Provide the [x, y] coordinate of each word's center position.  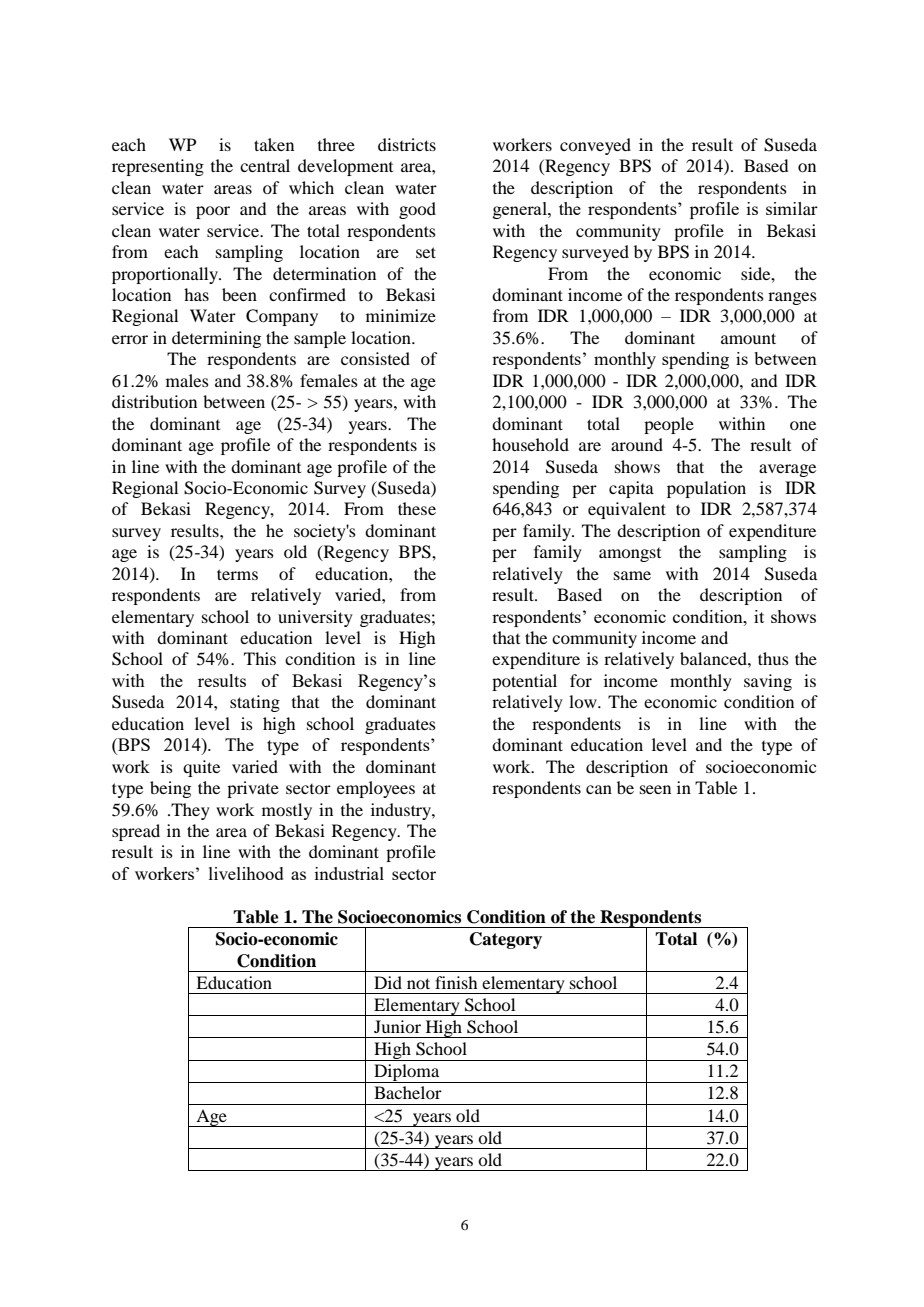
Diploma [407, 1073]
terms [237, 574]
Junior [397, 1026]
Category [506, 940]
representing [158, 167]
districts [407, 144]
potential [524, 682]
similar [792, 208]
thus [773, 658]
